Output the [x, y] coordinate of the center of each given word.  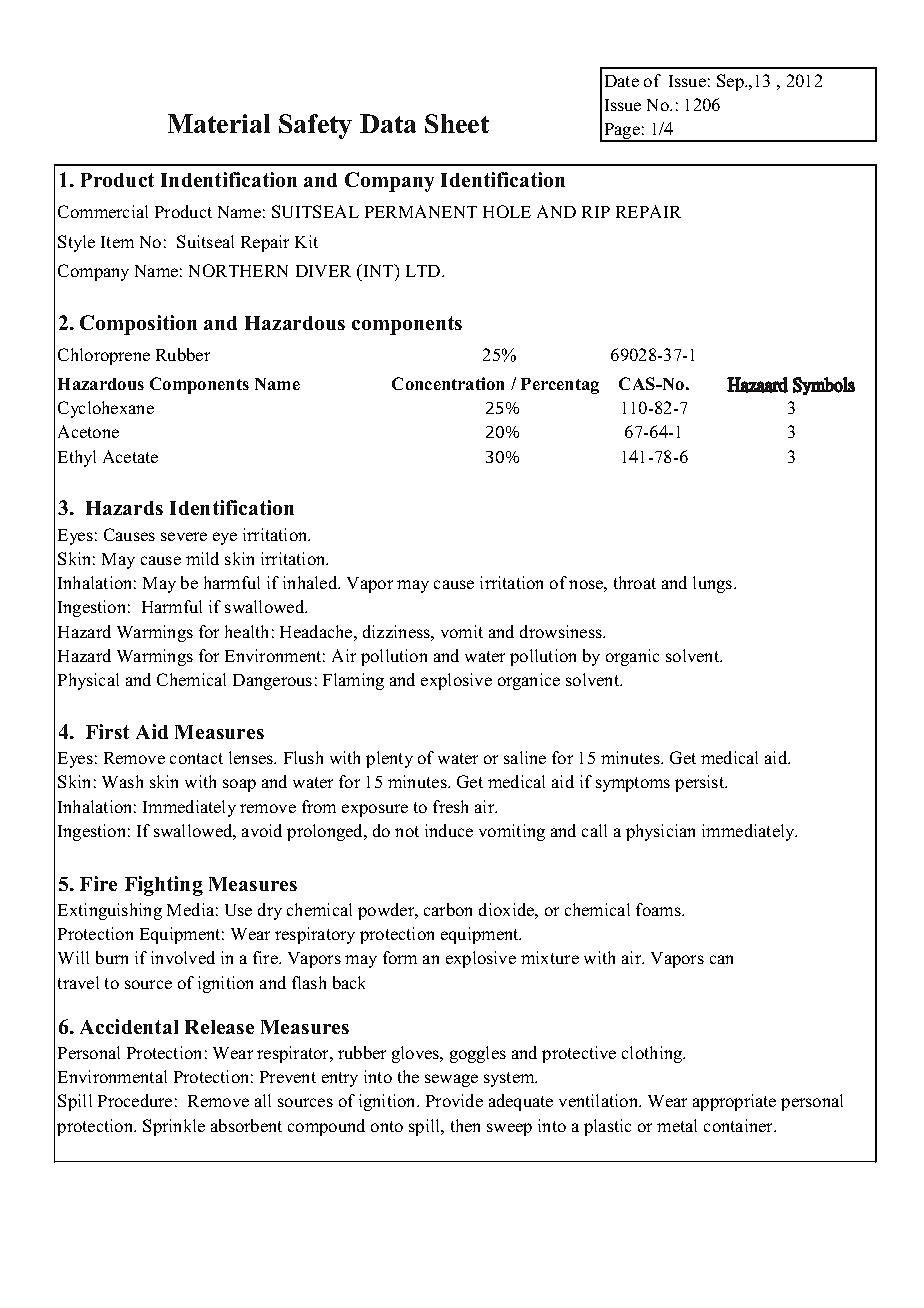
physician [660, 832]
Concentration [448, 383]
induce [449, 830]
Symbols [824, 386]
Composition [138, 325]
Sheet [457, 123]
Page [622, 132]
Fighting [164, 886]
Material [219, 123]
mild [202, 558]
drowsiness [562, 631]
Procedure [135, 1100]
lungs [714, 584]
